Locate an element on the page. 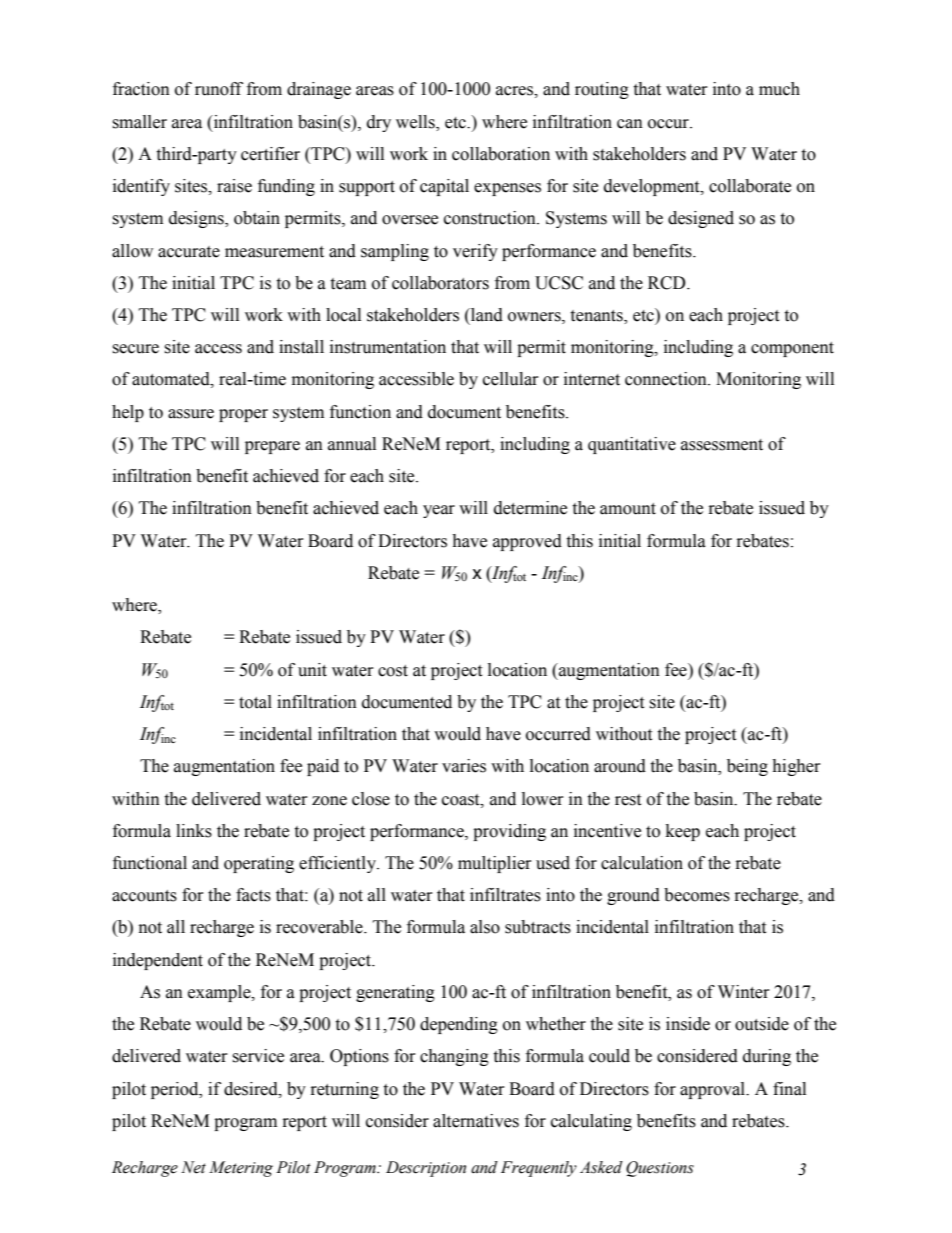 The image size is (952, 1233). runoff is located at coordinates (219, 89).
